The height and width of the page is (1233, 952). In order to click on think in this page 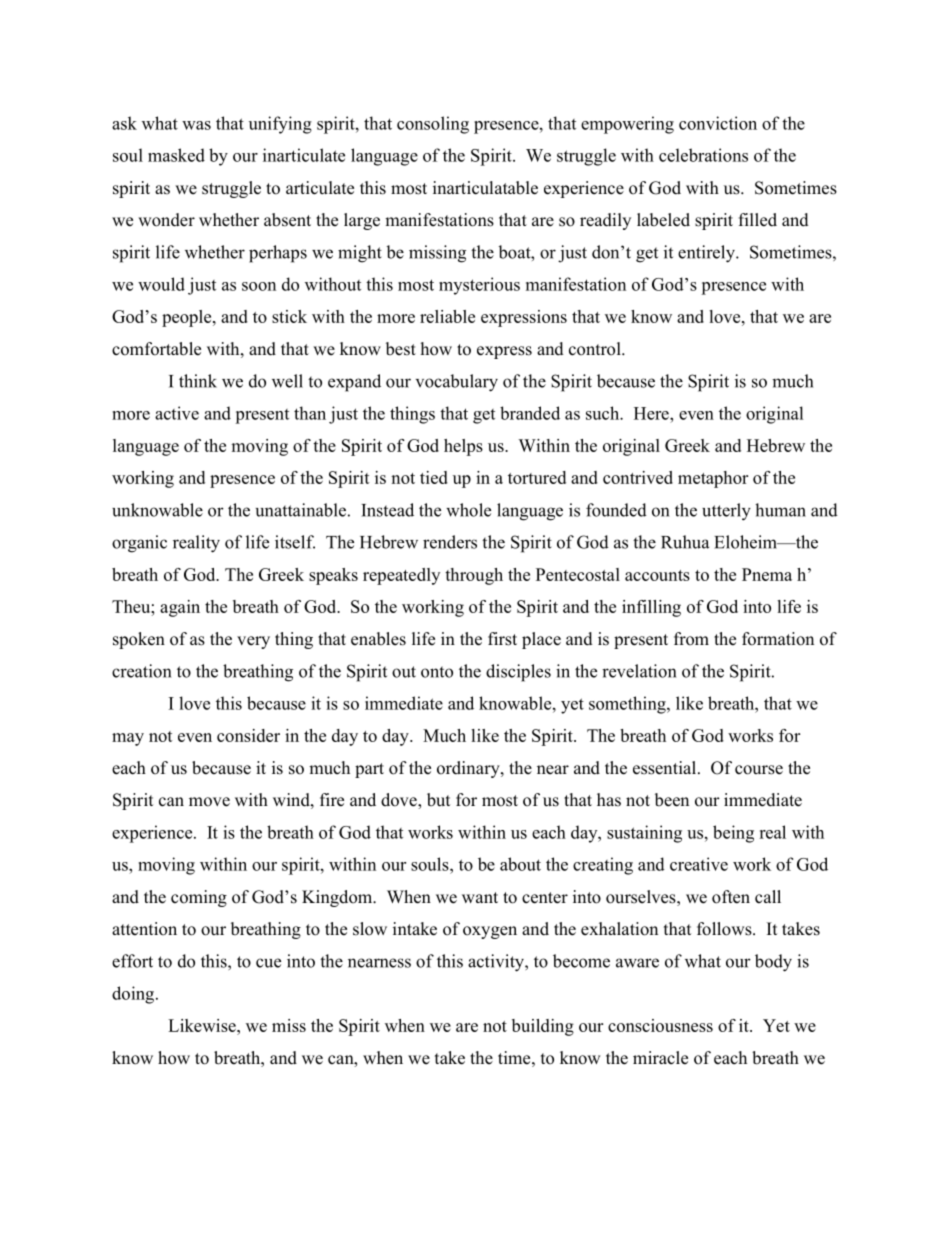, I will do `click(198, 381)`.
